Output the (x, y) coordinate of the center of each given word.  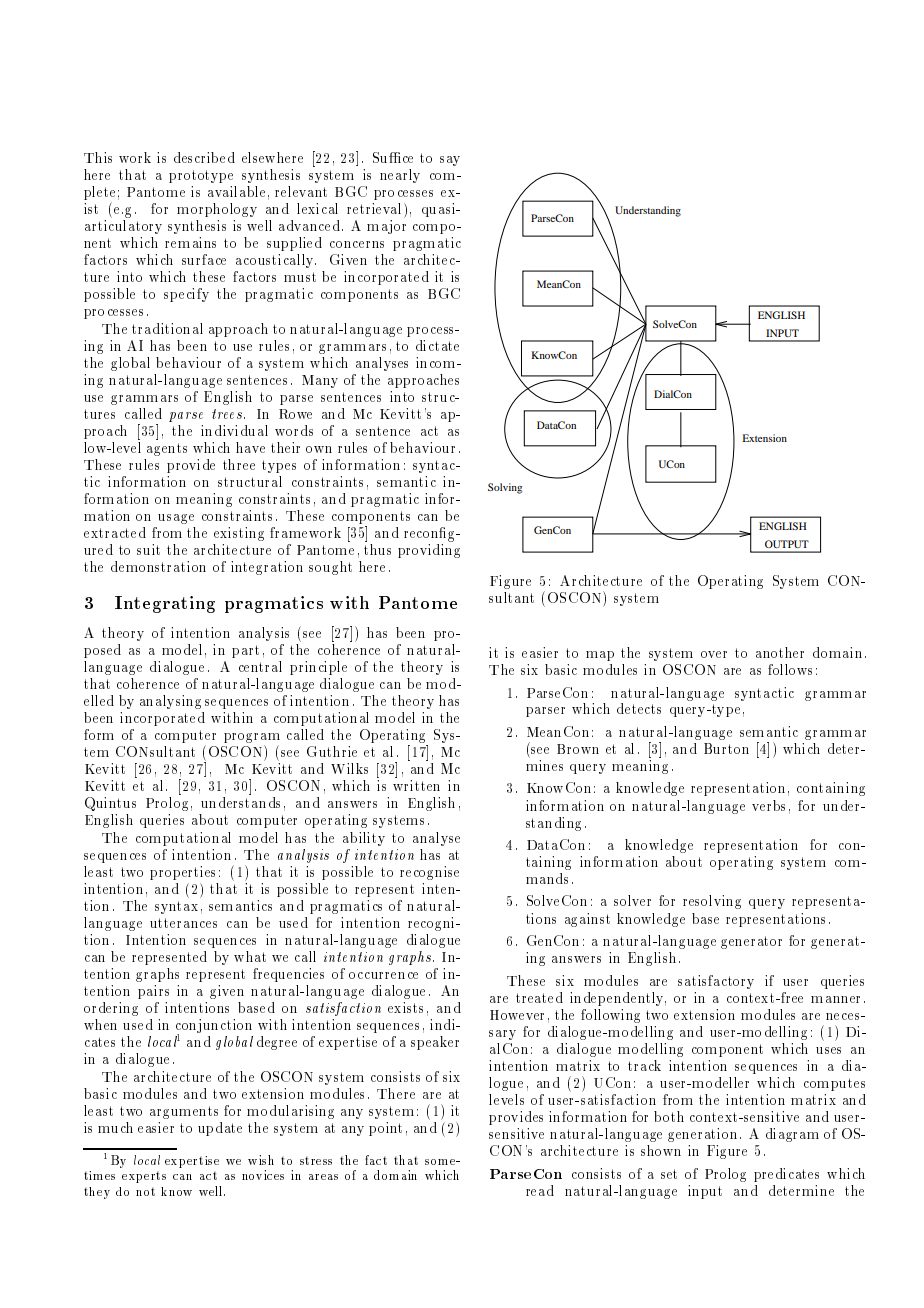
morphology (217, 210)
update (220, 1129)
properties (182, 873)
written (416, 785)
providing (429, 551)
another (780, 652)
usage (176, 519)
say (450, 161)
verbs (768, 805)
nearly (400, 176)
